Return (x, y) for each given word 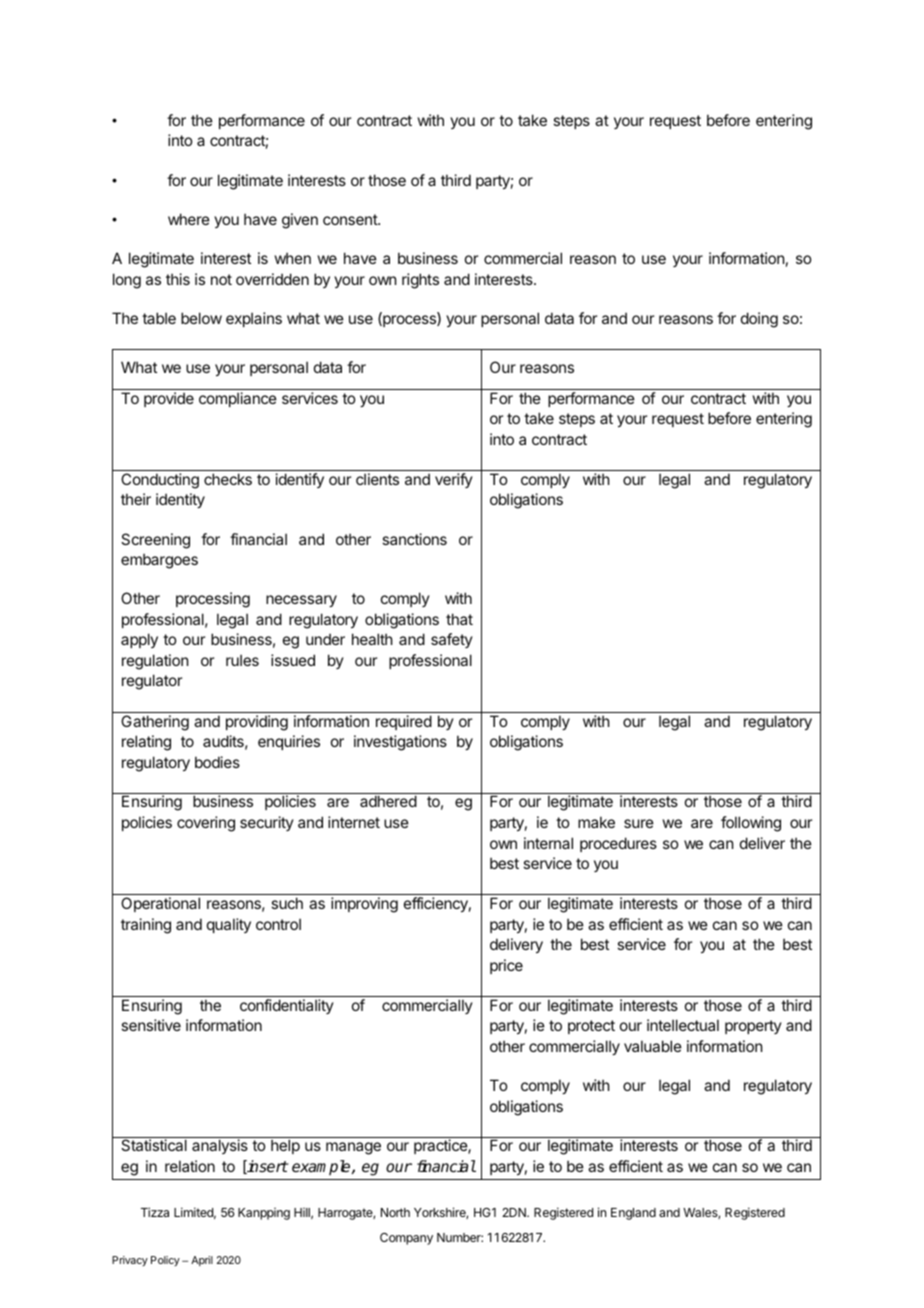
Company (406, 1239)
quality (229, 925)
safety (452, 640)
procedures (618, 844)
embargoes (159, 561)
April (202, 1261)
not (221, 279)
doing (759, 320)
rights (420, 281)
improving (364, 905)
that (459, 619)
